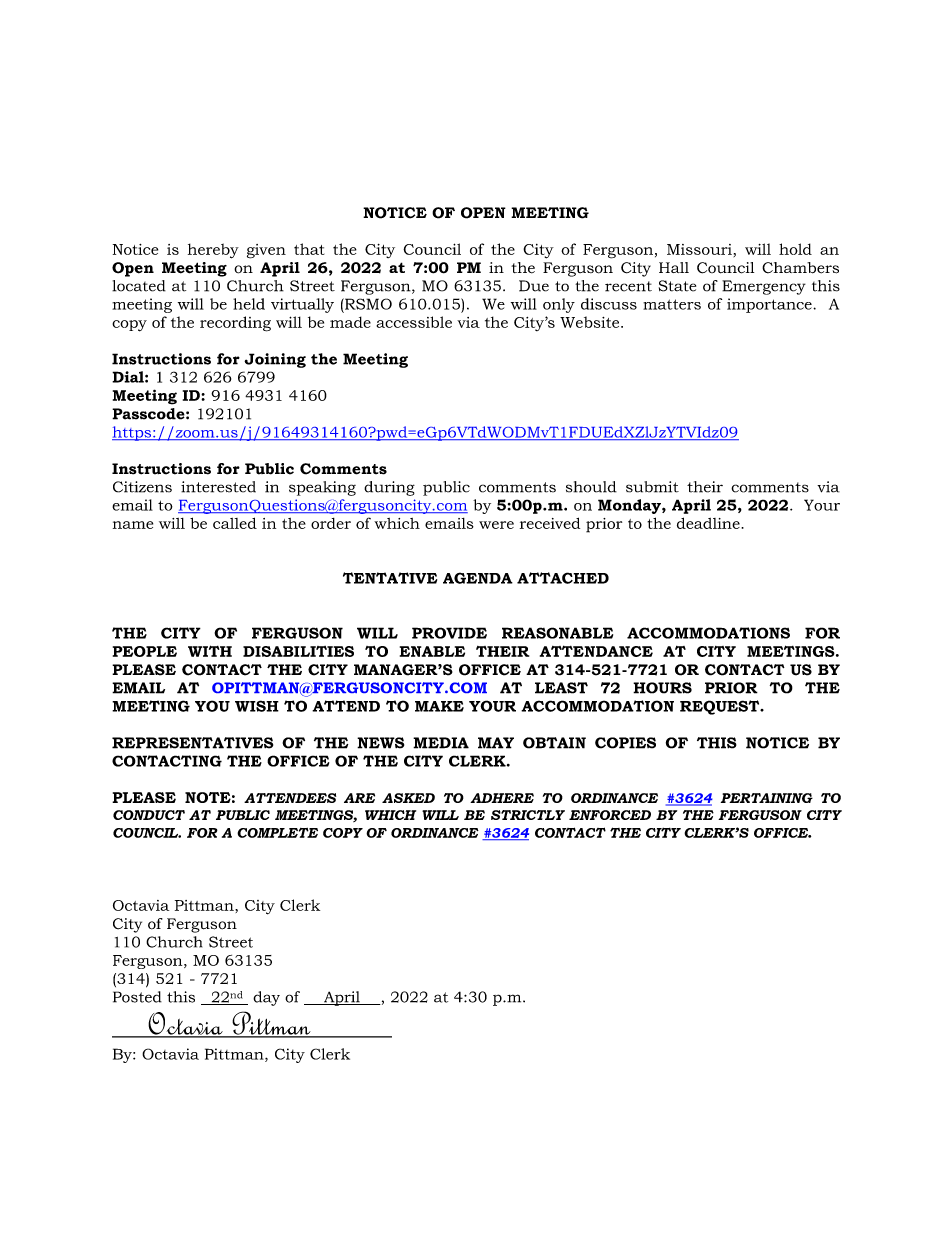 This screenshot has width=952, height=1233. What do you see at coordinates (699, 249) in the screenshot?
I see `Missouri` at bounding box center [699, 249].
